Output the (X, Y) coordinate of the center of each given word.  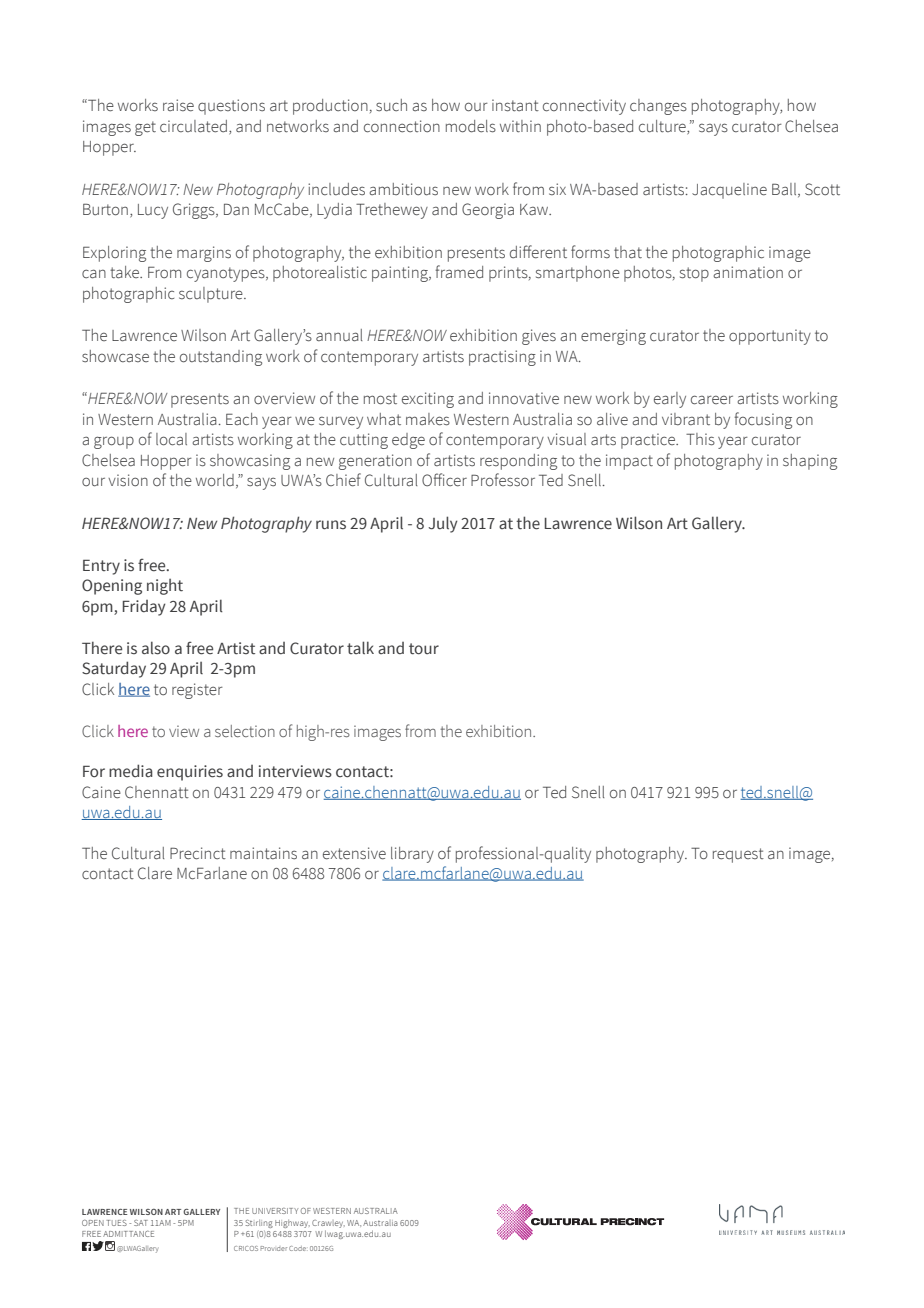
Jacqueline (729, 191)
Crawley (328, 1224)
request (738, 855)
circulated (193, 126)
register (197, 691)
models (471, 126)
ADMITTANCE (128, 1234)
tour (424, 649)
